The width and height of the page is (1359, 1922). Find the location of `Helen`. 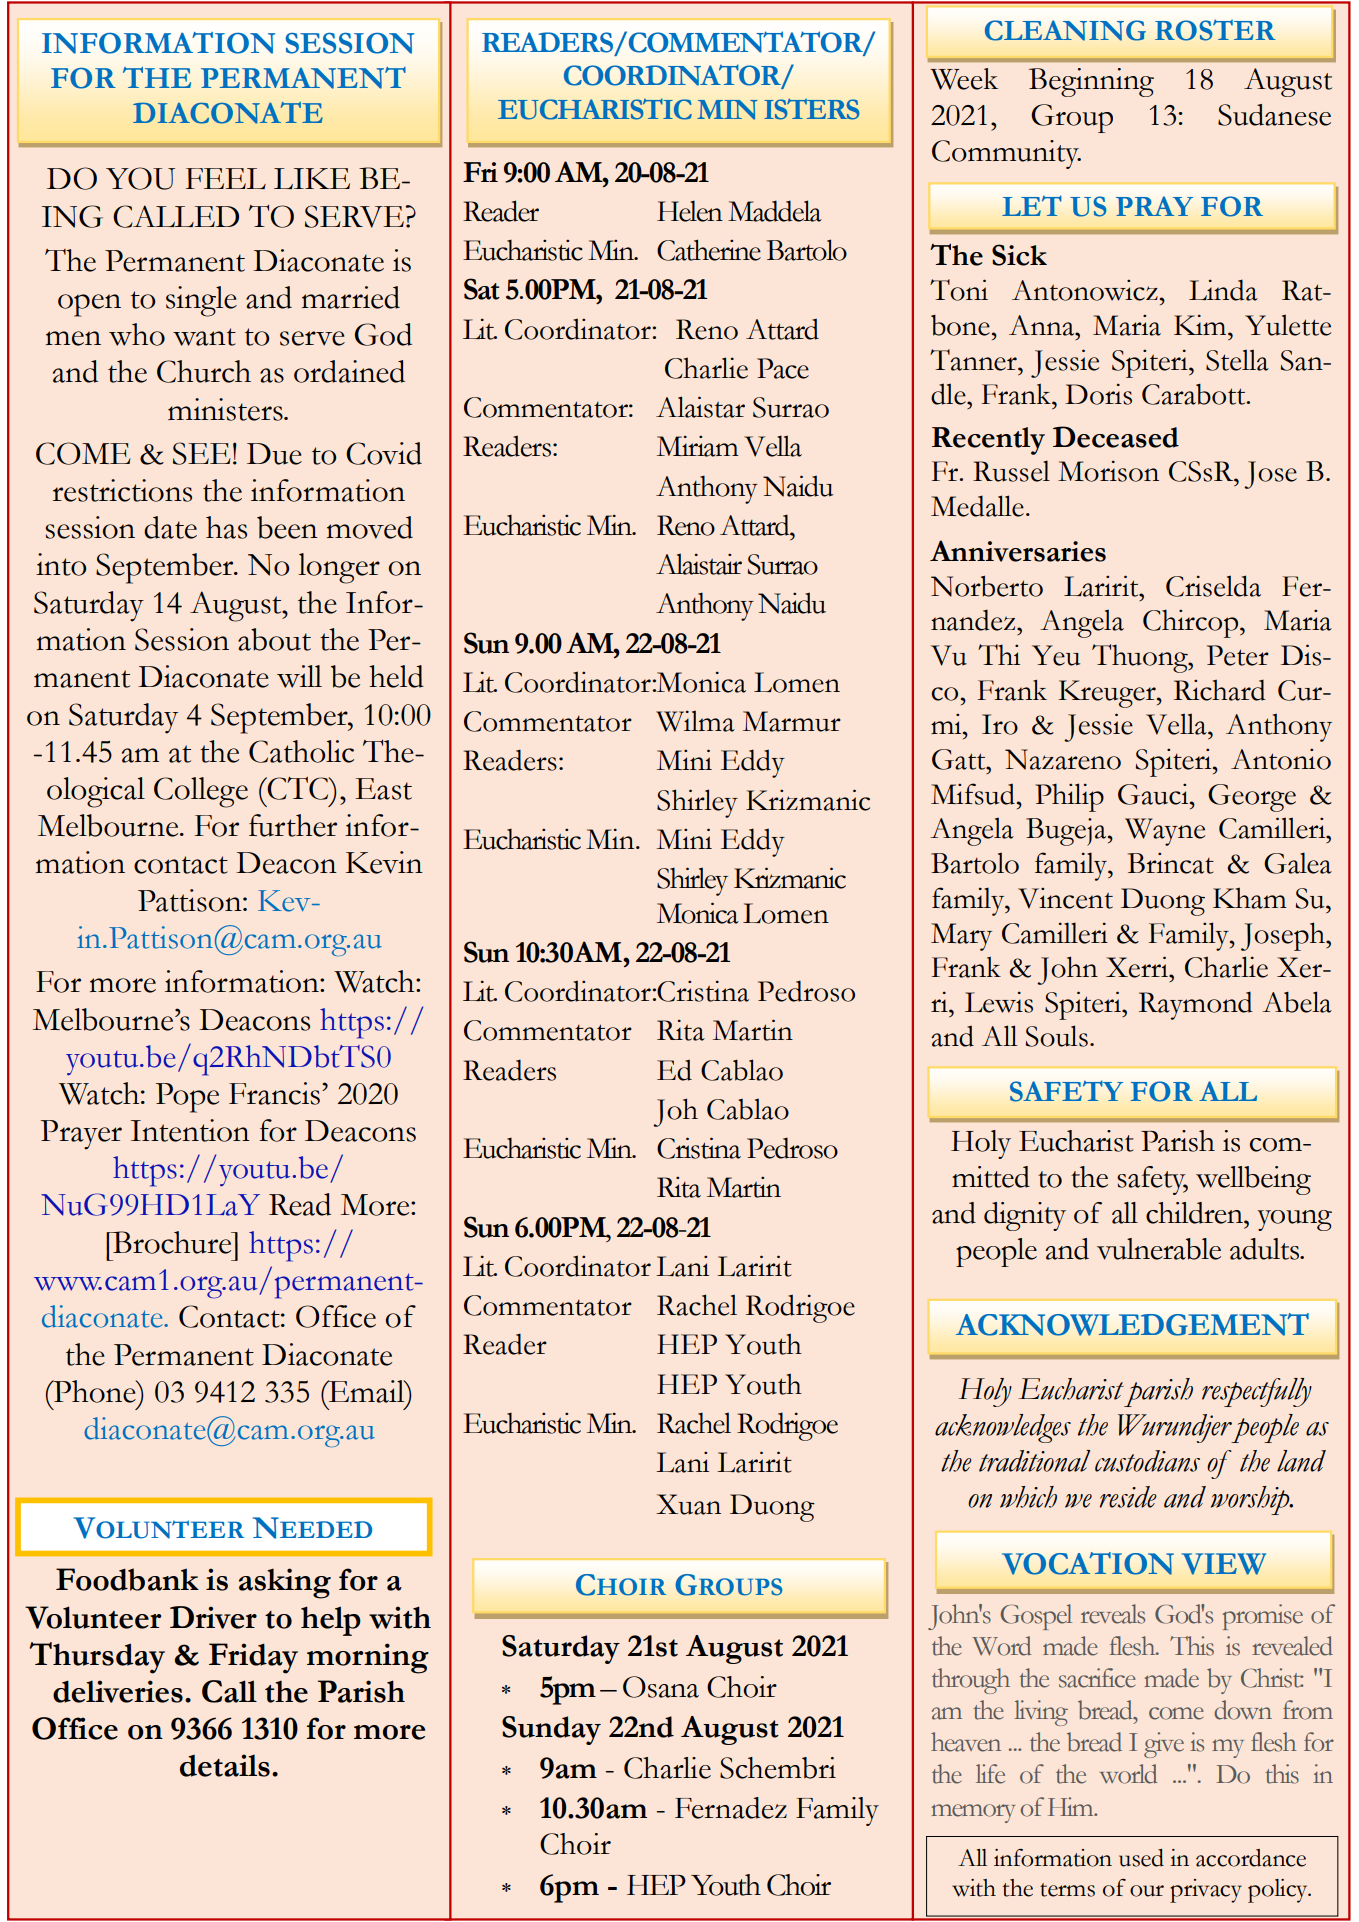

Helen is located at coordinates (690, 211).
